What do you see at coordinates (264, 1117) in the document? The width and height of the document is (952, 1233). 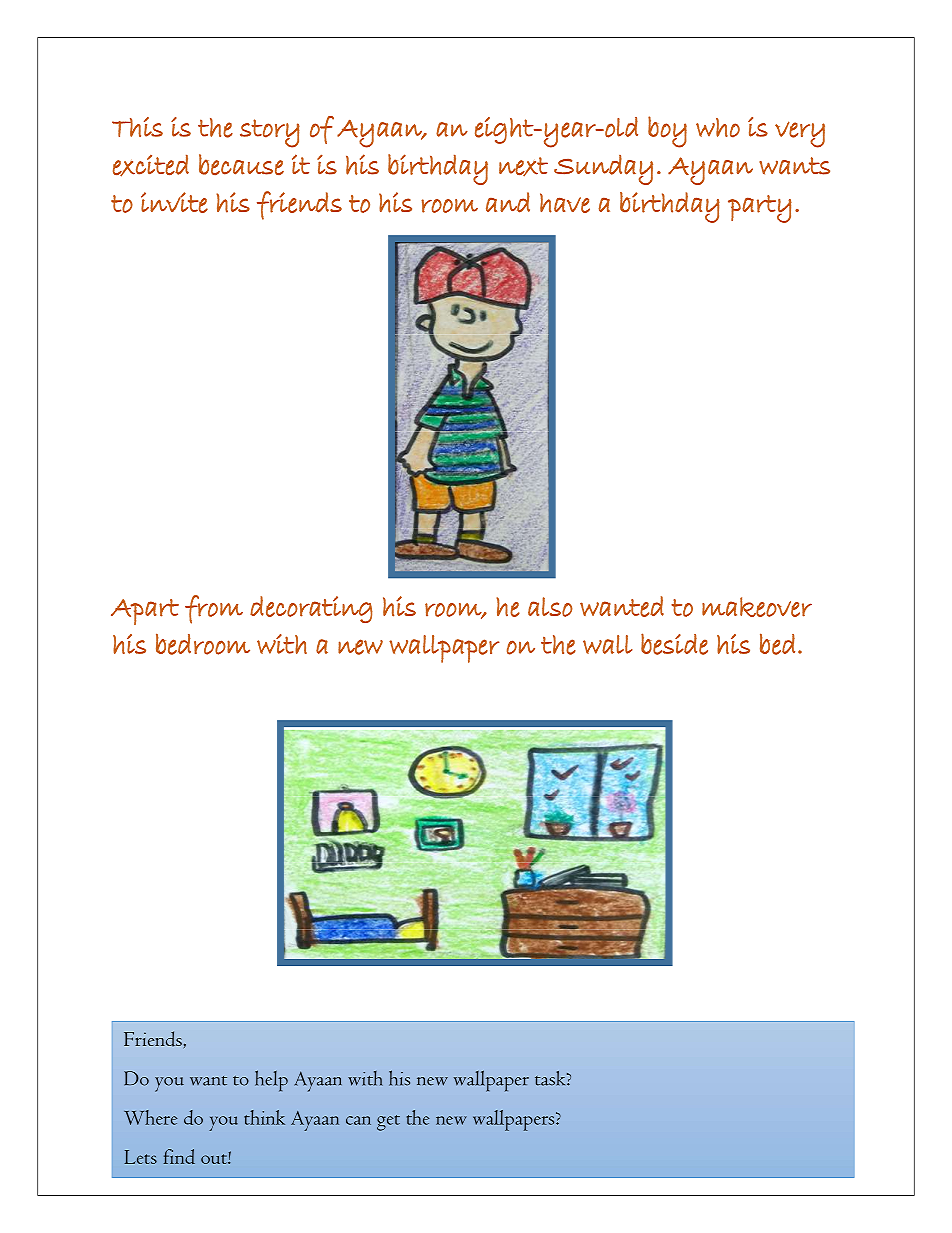 I see `think` at bounding box center [264, 1117].
